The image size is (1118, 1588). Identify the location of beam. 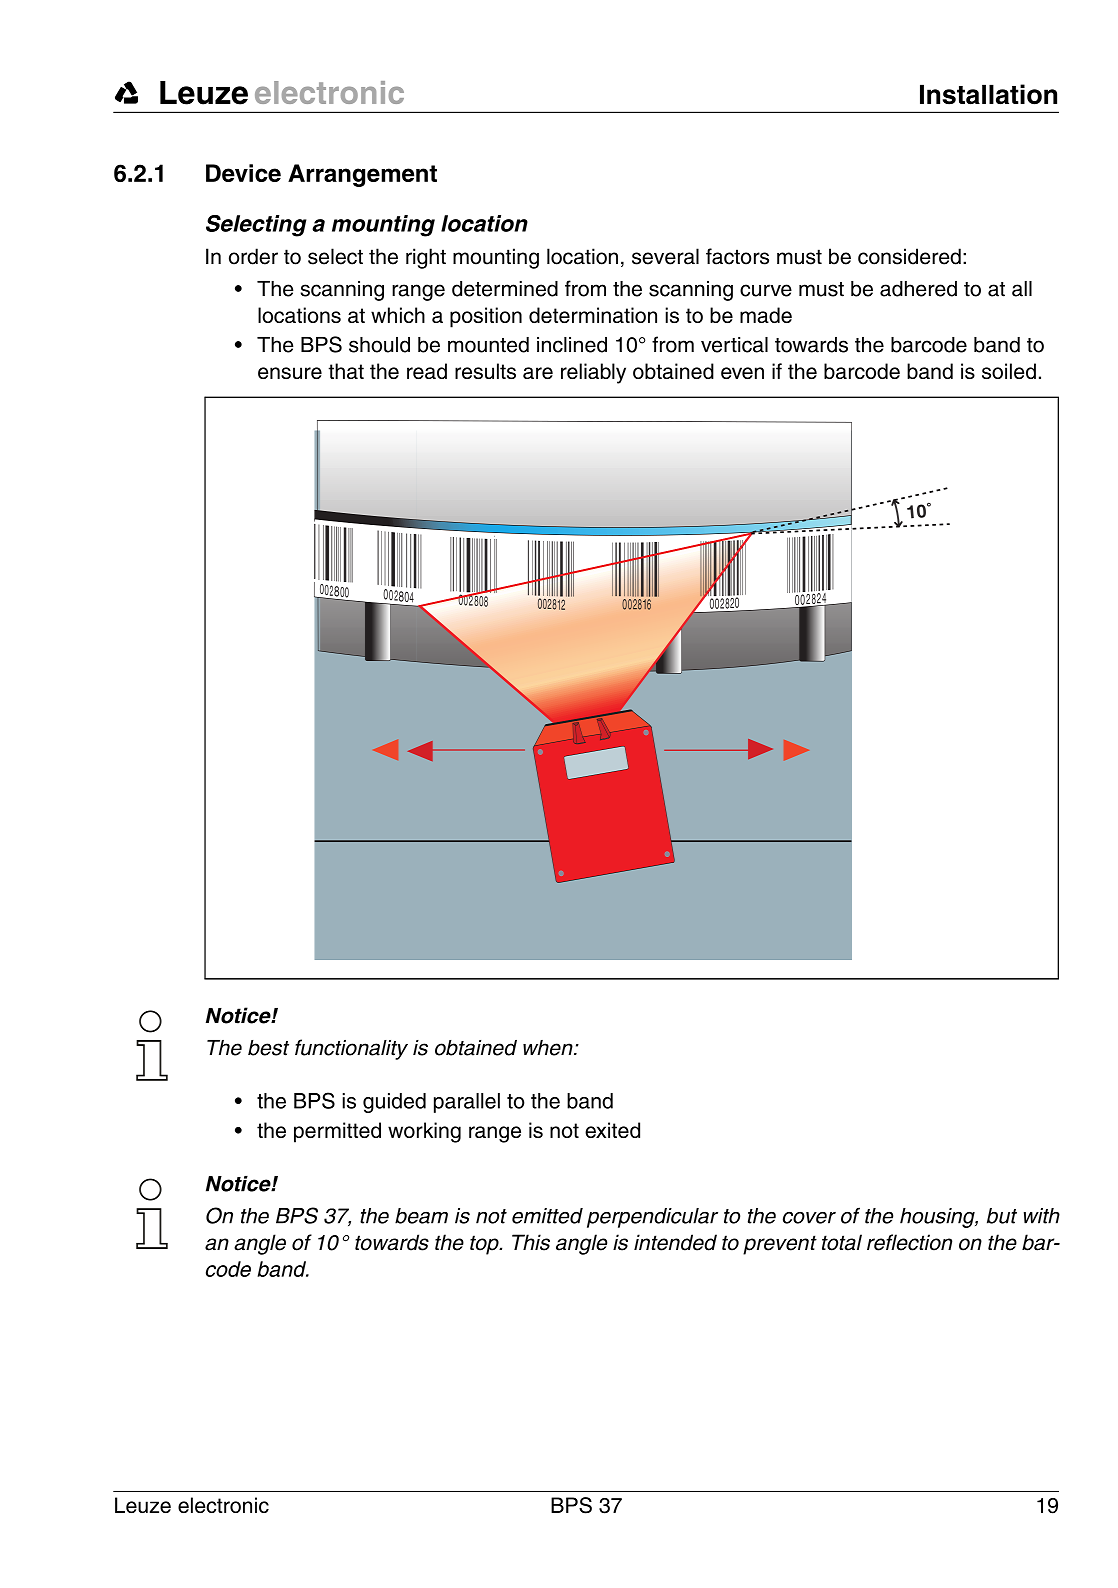
(421, 1216).
